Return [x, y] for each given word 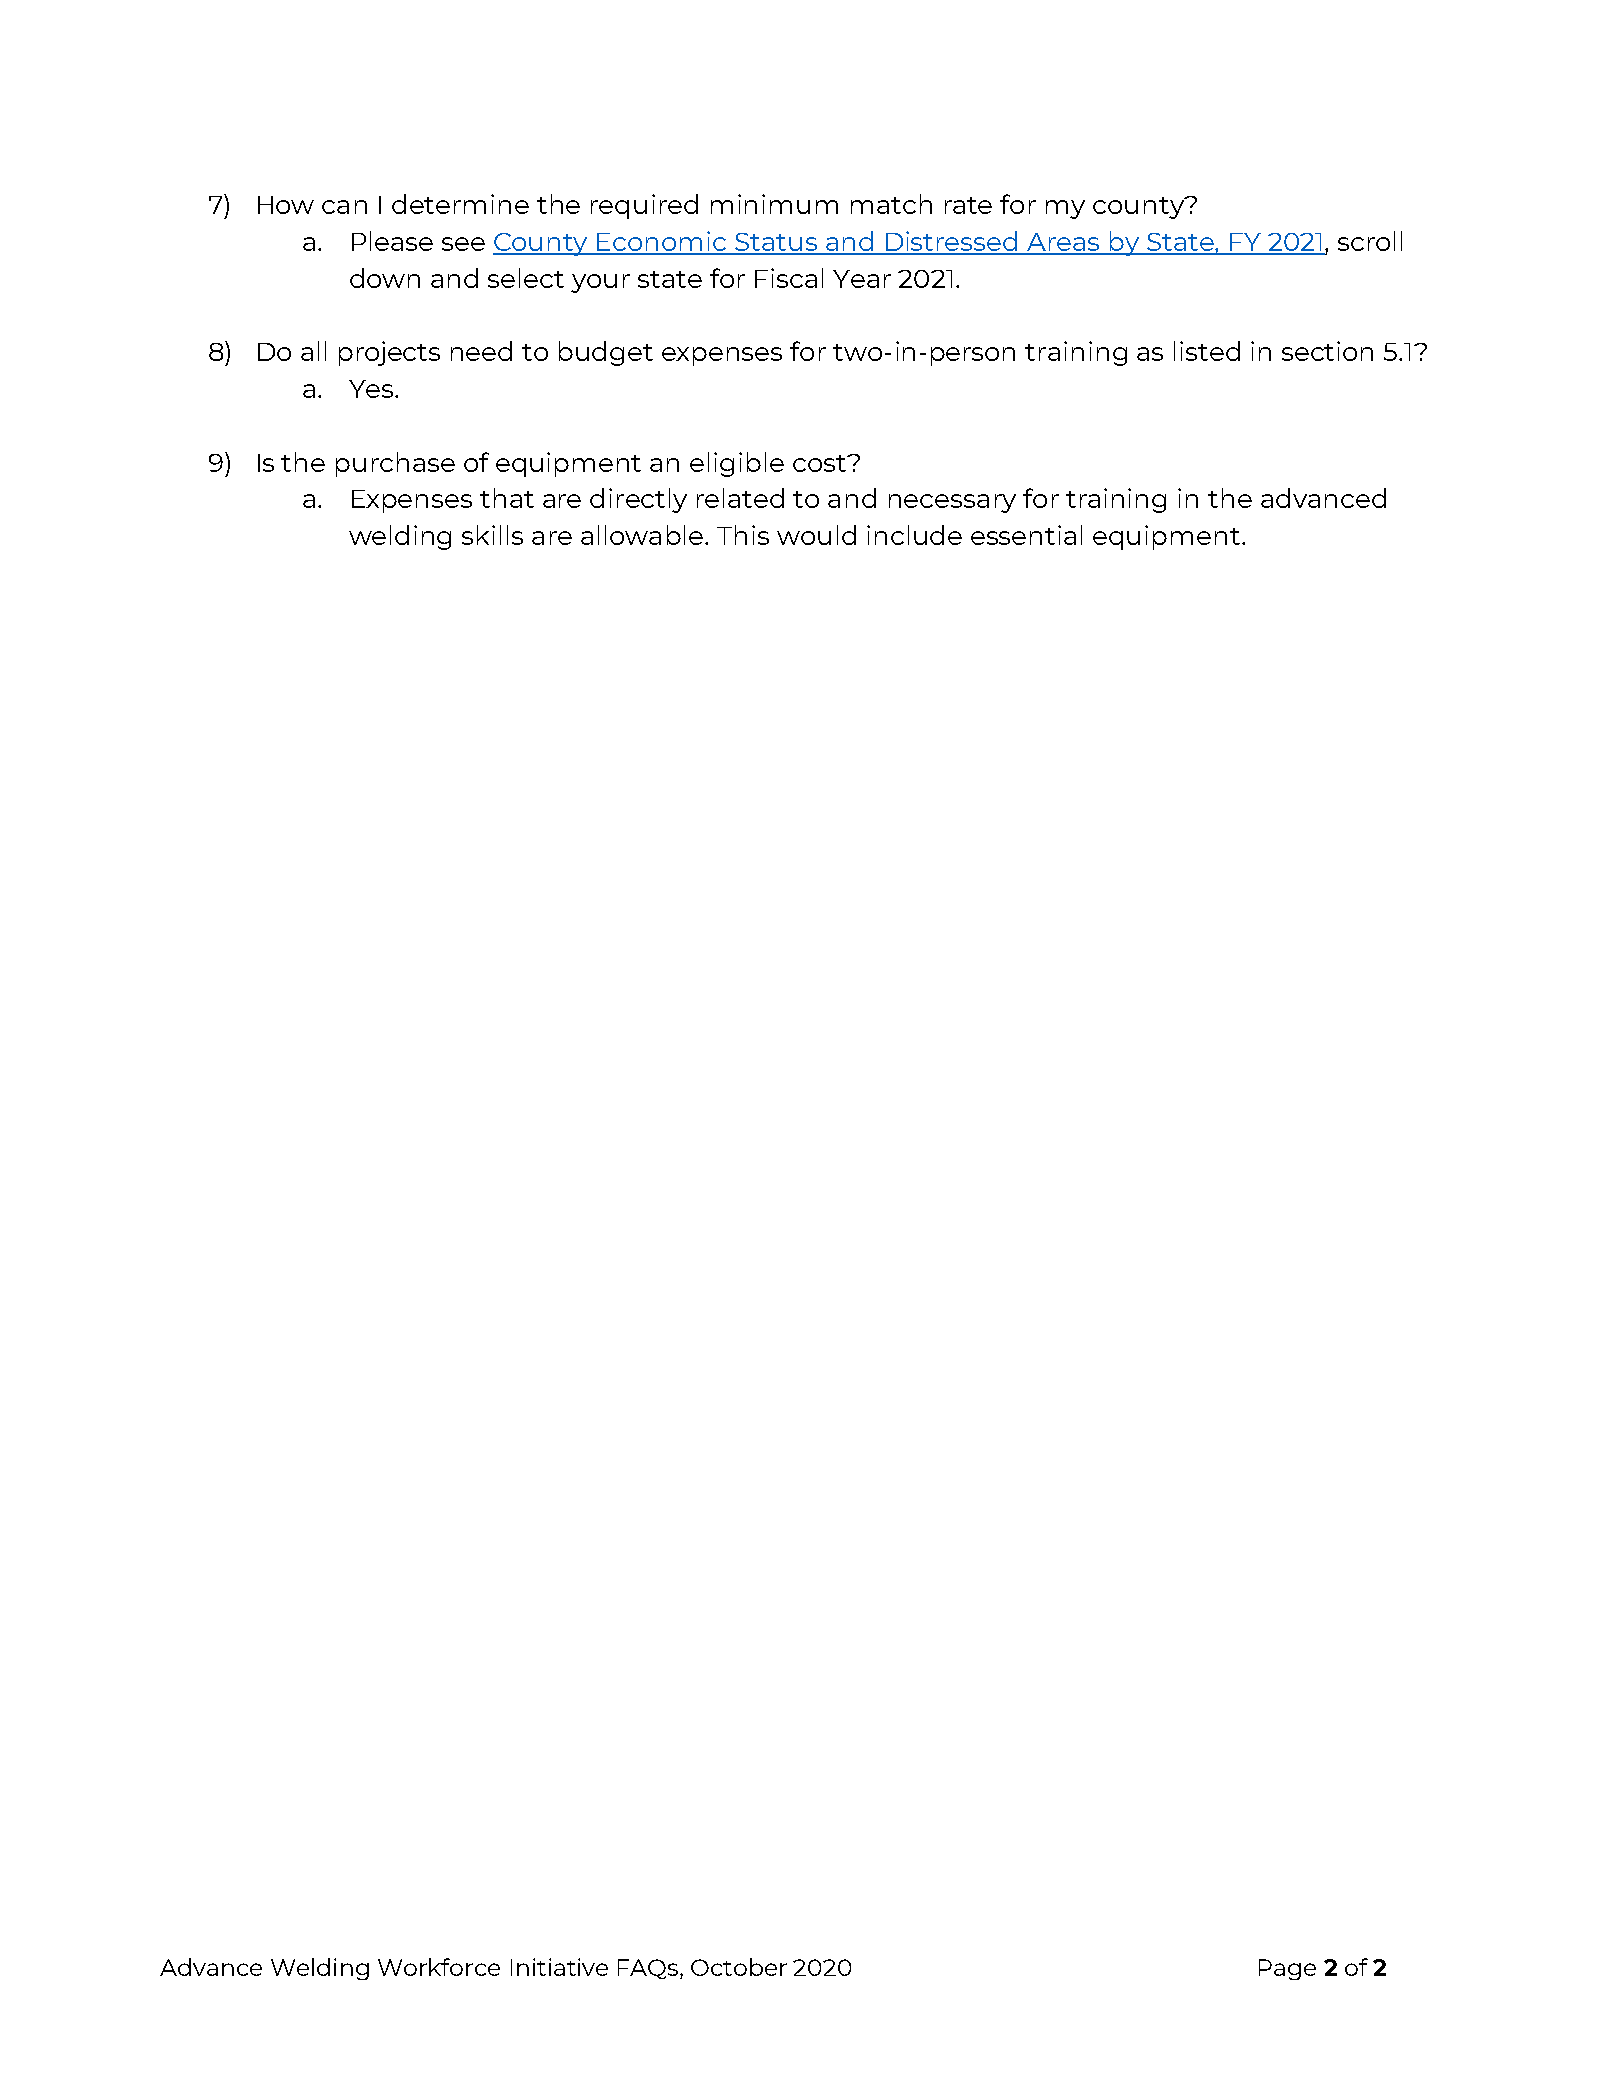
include [914, 535]
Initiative [559, 1967]
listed [1207, 351]
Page [1287, 1969]
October [739, 1967]
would [816, 535]
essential [1026, 535]
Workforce [439, 1967]
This [743, 535]
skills [492, 535]
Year [862, 279]
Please [392, 241]
